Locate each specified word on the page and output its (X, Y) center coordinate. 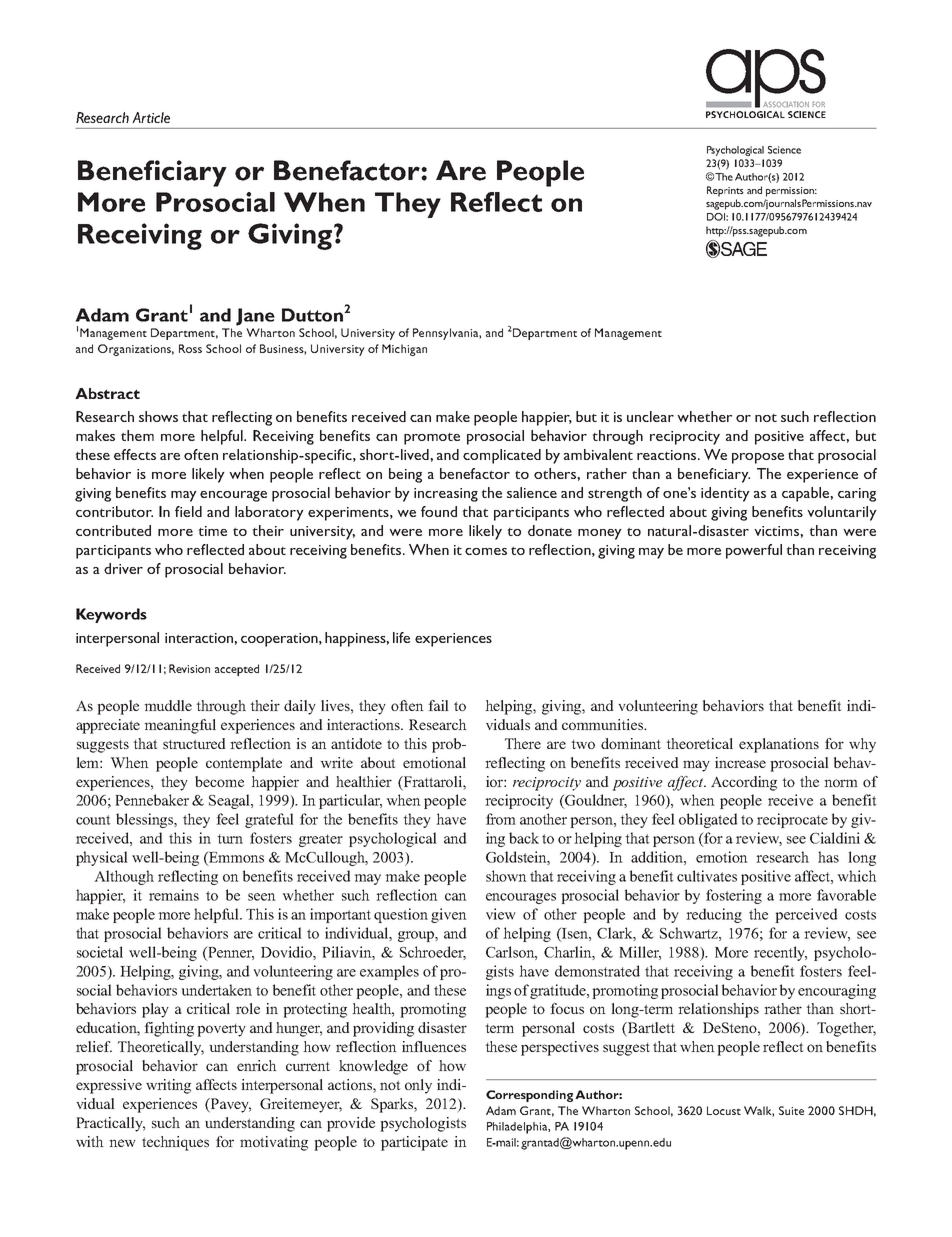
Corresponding (529, 1096)
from (501, 819)
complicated (502, 456)
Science (784, 150)
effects (135, 454)
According (744, 783)
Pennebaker (152, 800)
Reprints (725, 191)
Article (151, 117)
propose (758, 458)
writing (168, 1086)
